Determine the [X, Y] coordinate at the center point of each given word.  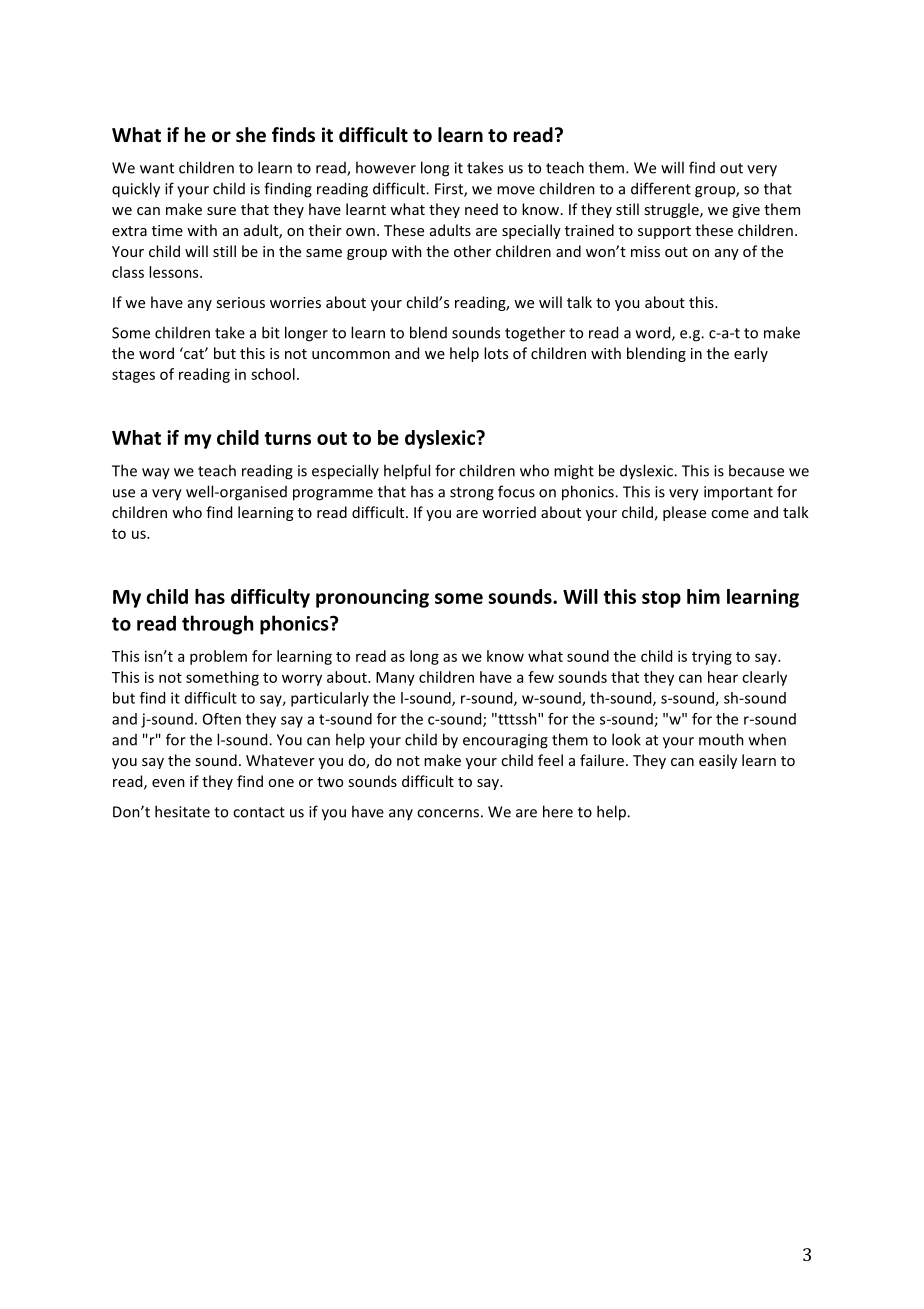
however [386, 167]
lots [496, 353]
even [168, 783]
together [535, 334]
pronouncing [372, 598]
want [157, 168]
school [273, 374]
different [661, 188]
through [217, 625]
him [703, 596]
